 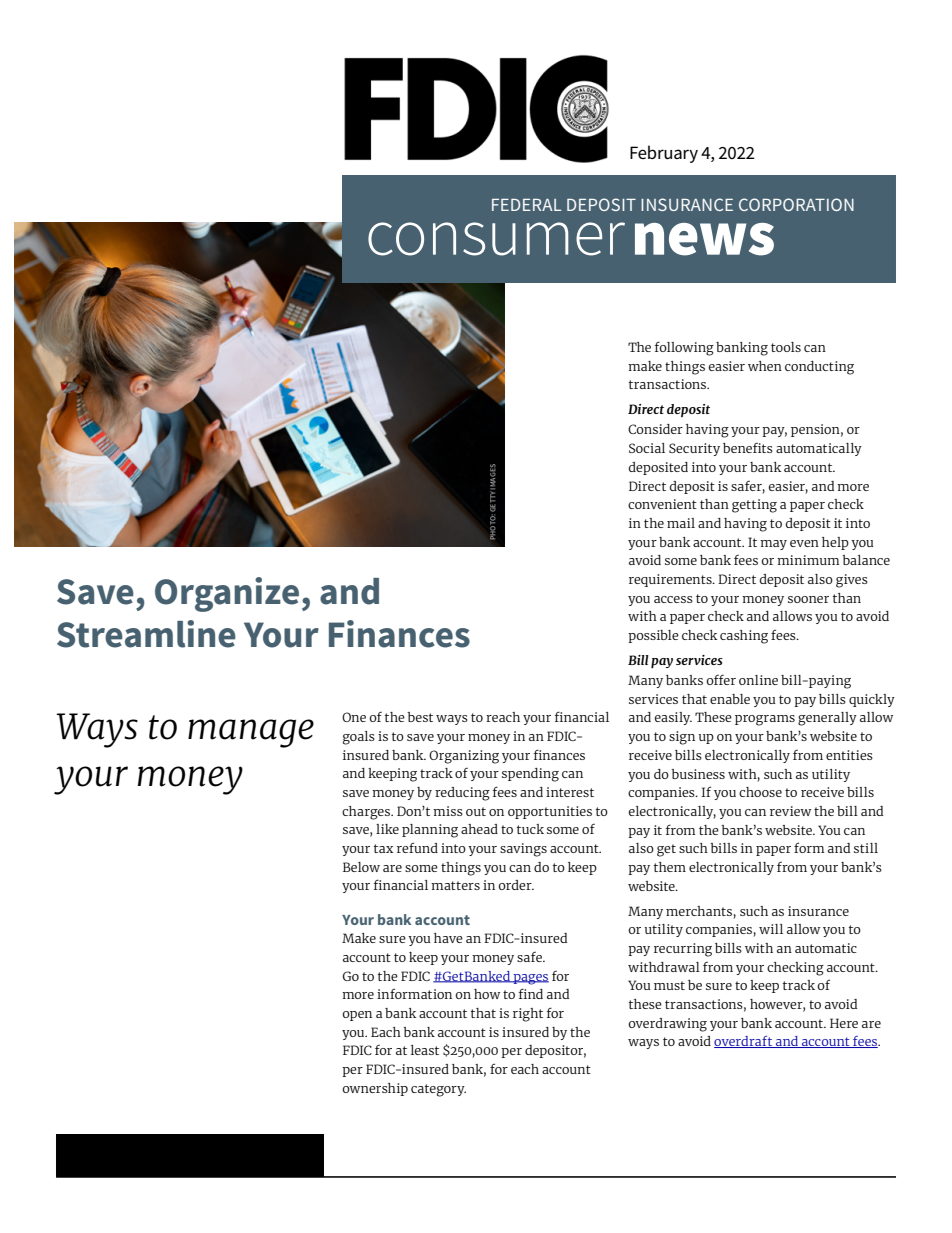 I want to click on getting, so click(x=754, y=506).
